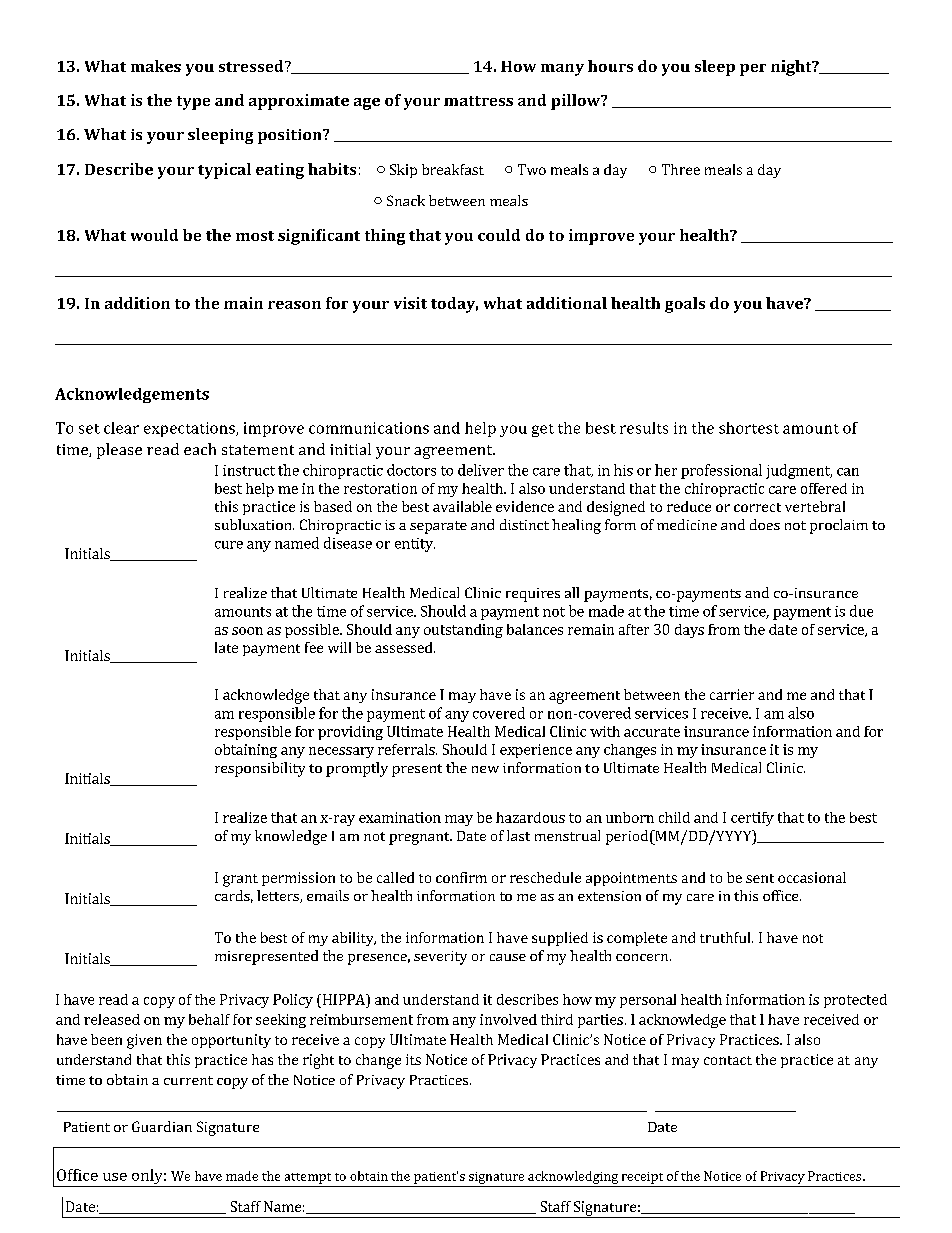 The width and height of the screenshot is (952, 1233). I want to click on acknowledging, so click(573, 1177).
